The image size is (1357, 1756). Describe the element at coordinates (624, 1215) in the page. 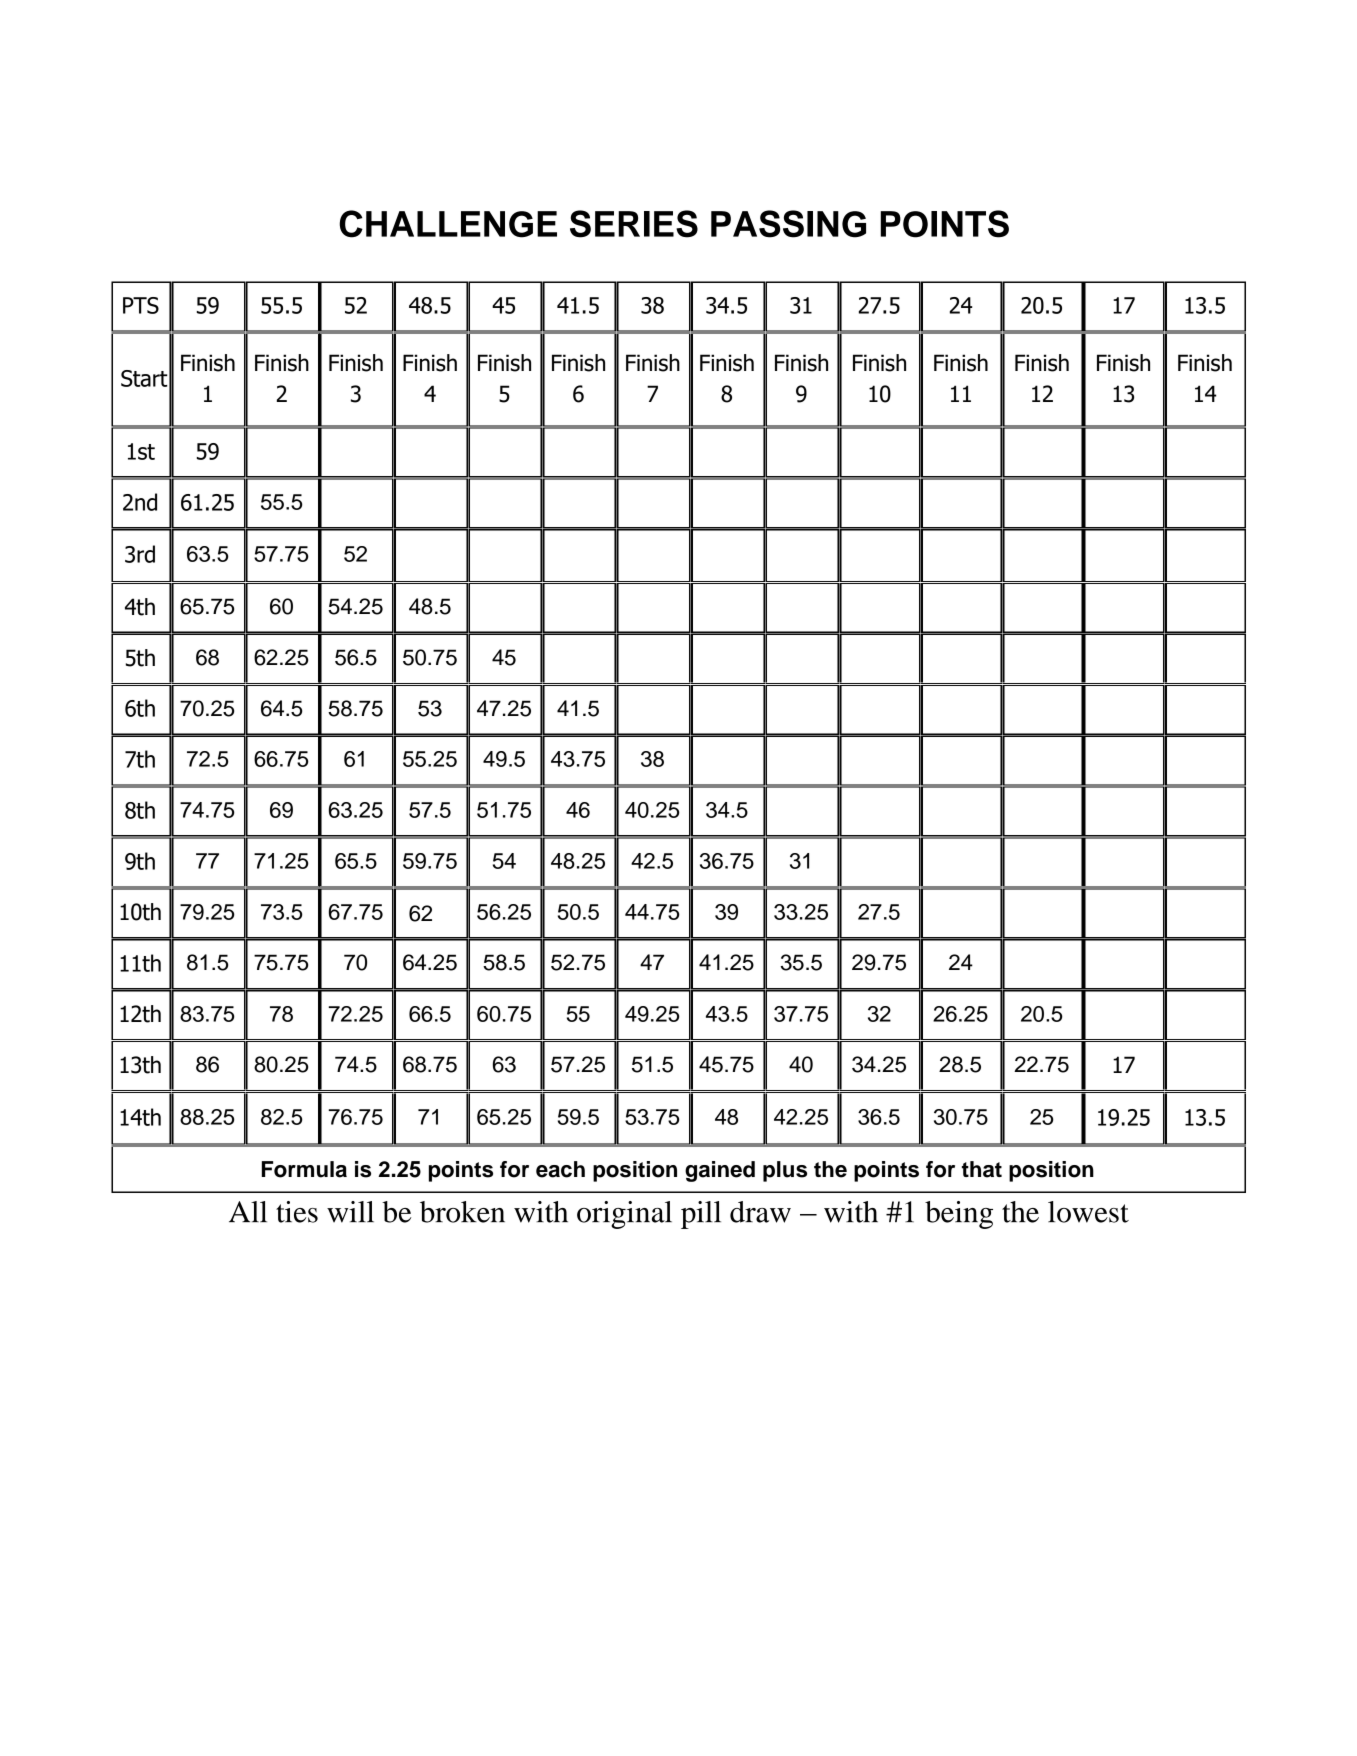

I see `original` at that location.
